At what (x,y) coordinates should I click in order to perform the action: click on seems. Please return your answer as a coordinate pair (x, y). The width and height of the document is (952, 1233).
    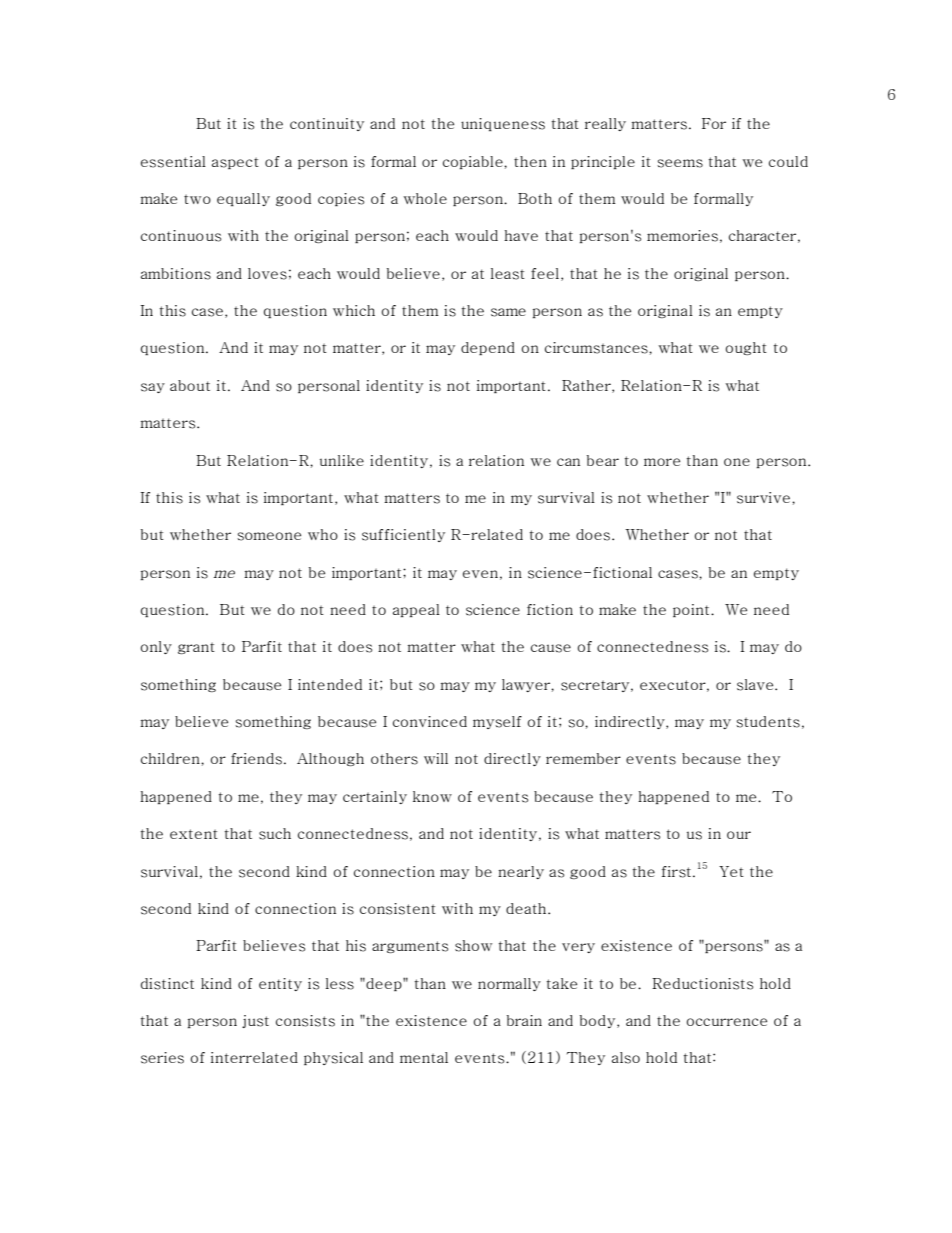
    Looking at the image, I should click on (680, 163).
